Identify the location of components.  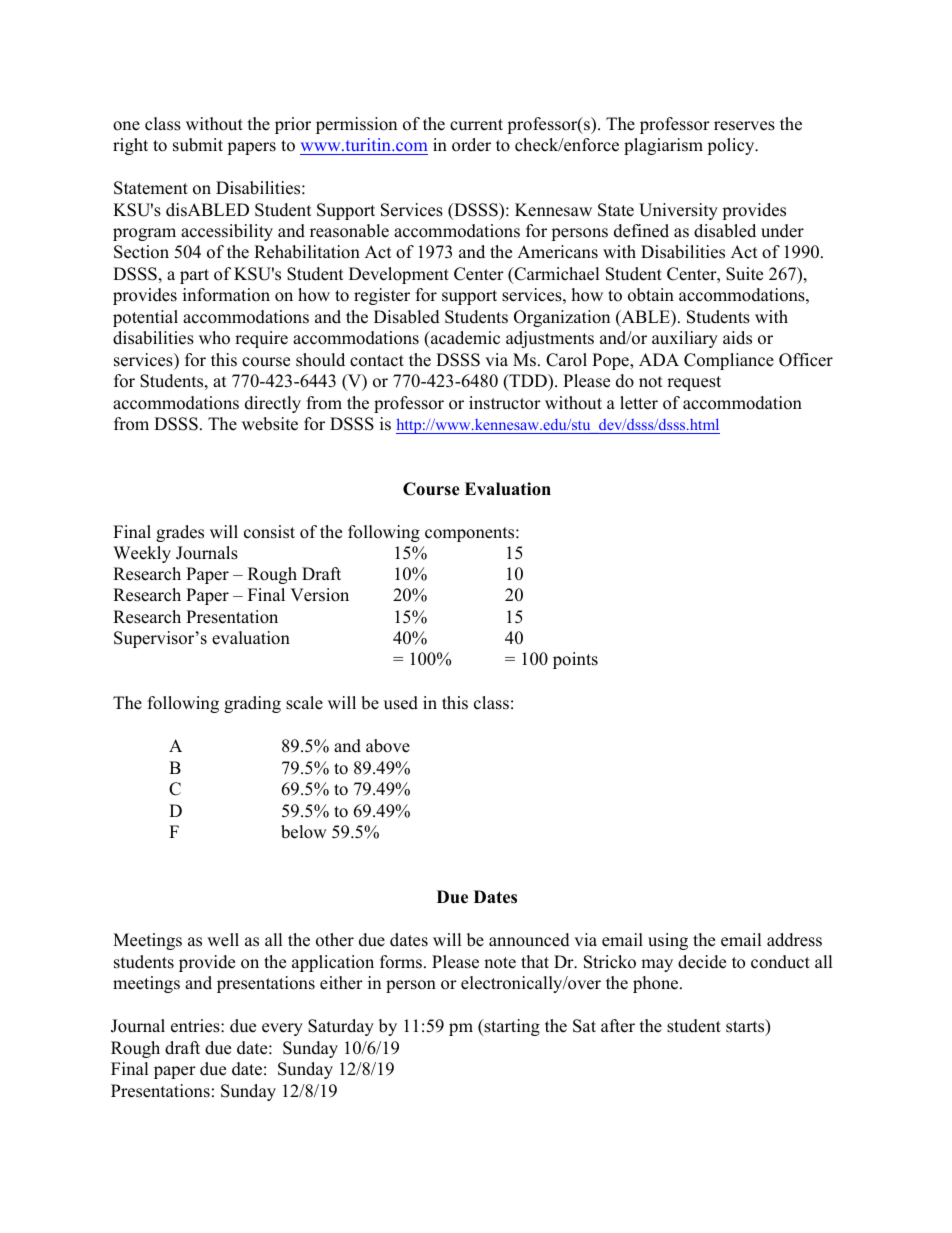
(471, 534).
